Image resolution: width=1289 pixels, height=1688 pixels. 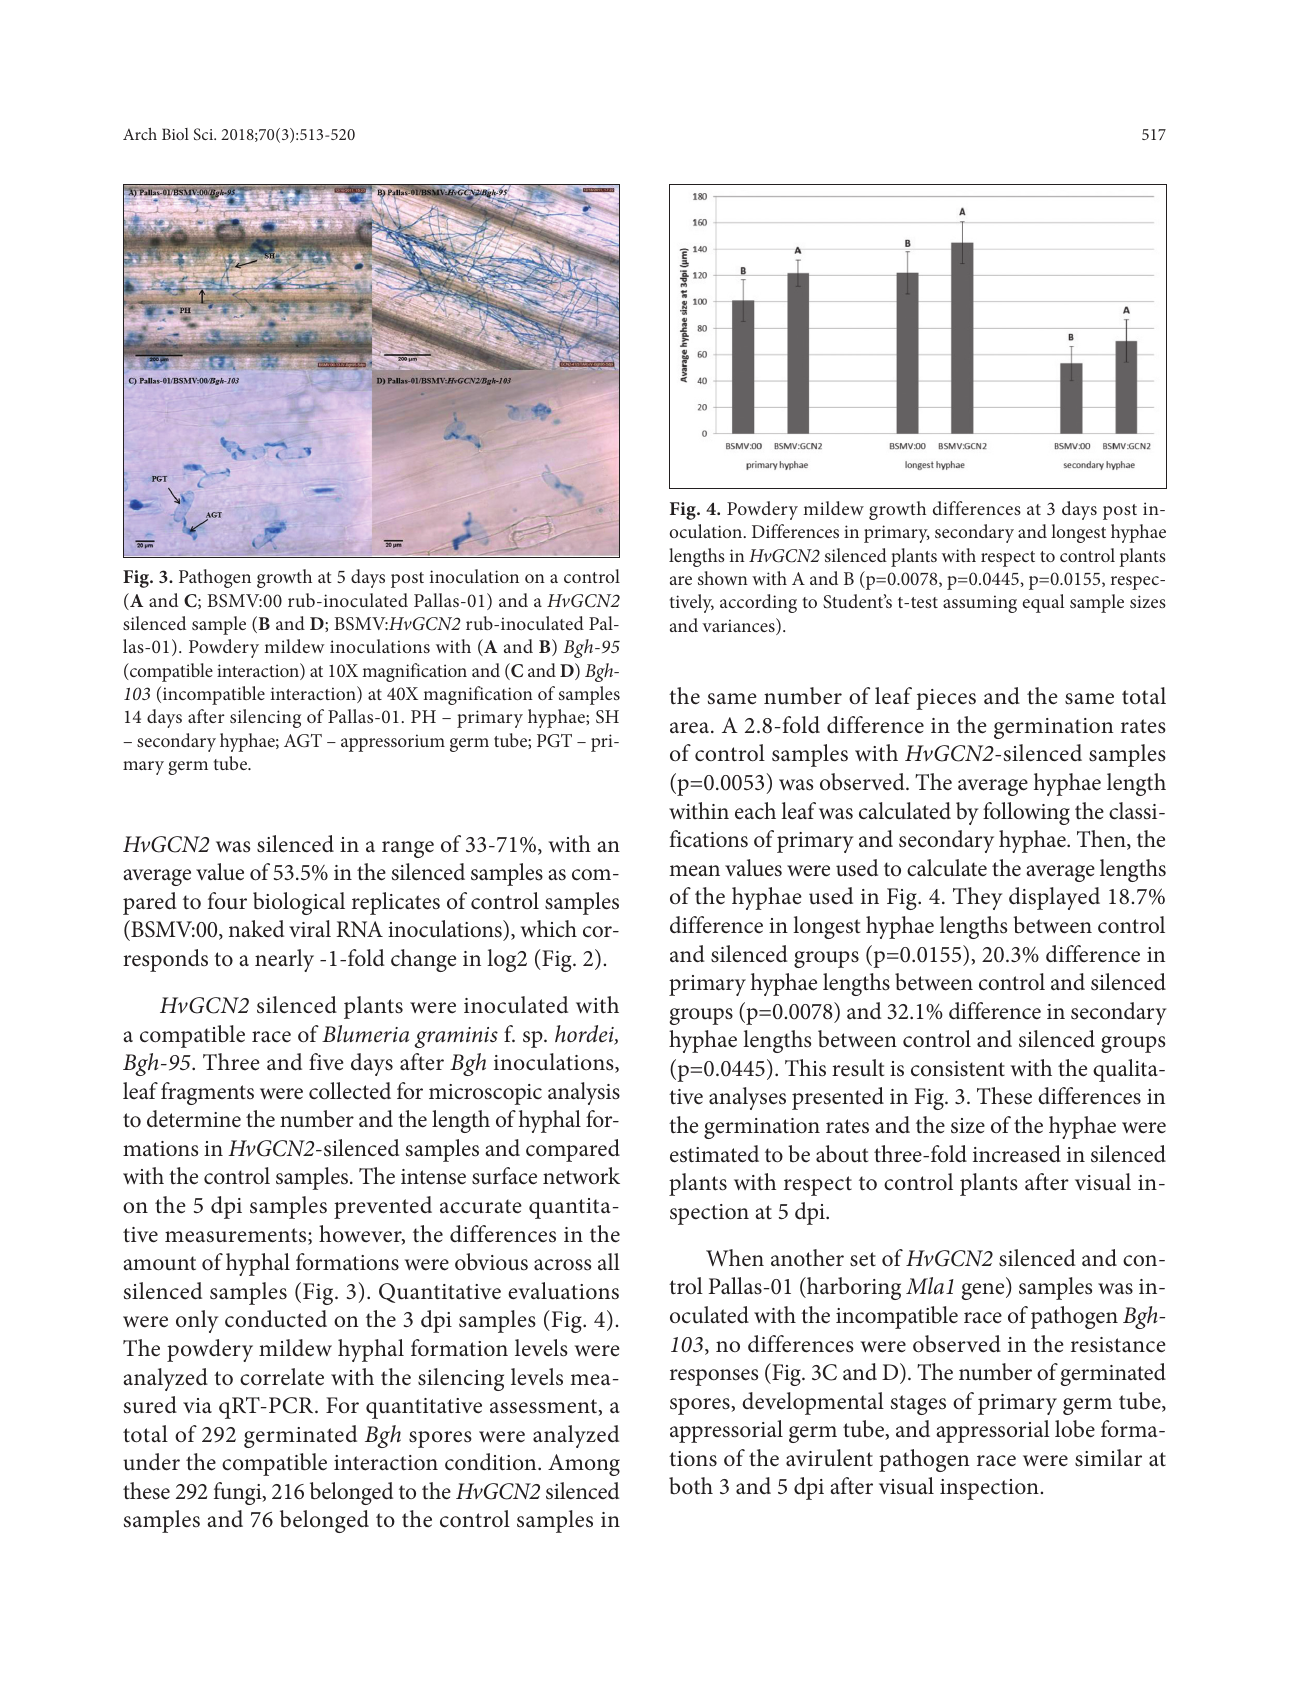 What do you see at coordinates (194, 1119) in the screenshot?
I see `determine` at bounding box center [194, 1119].
